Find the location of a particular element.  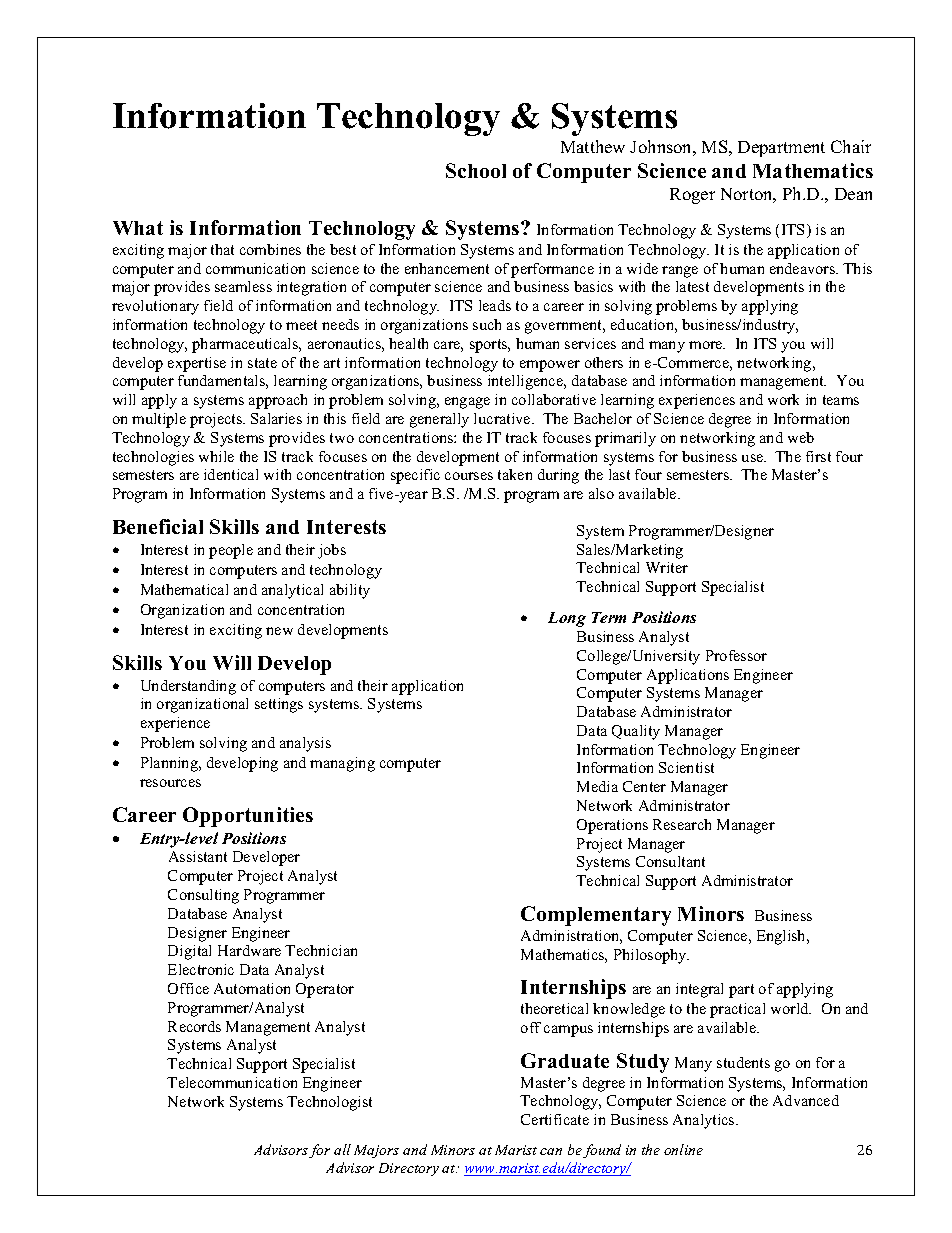

that is located at coordinates (222, 249).
